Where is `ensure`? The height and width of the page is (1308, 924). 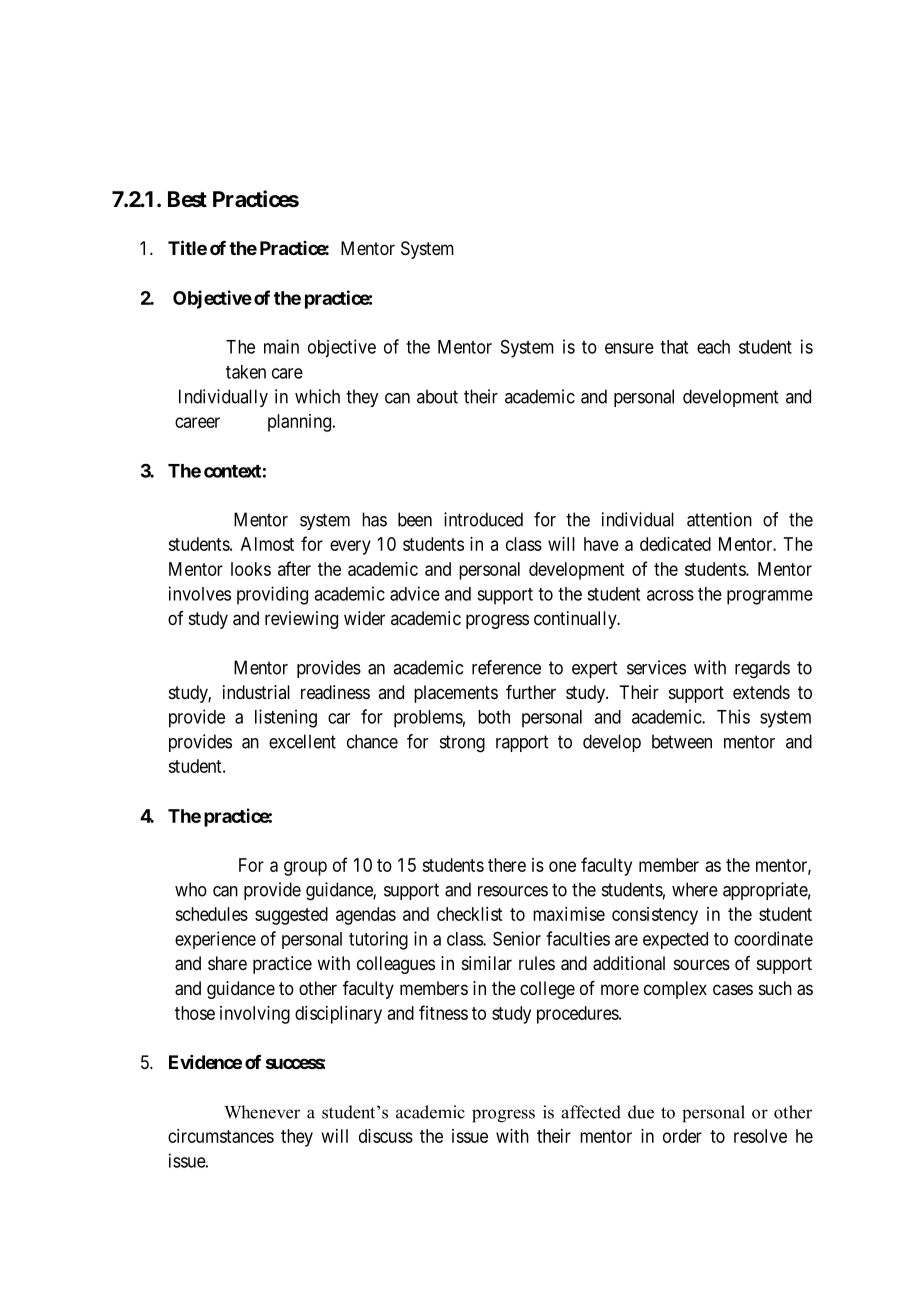 ensure is located at coordinates (629, 348).
